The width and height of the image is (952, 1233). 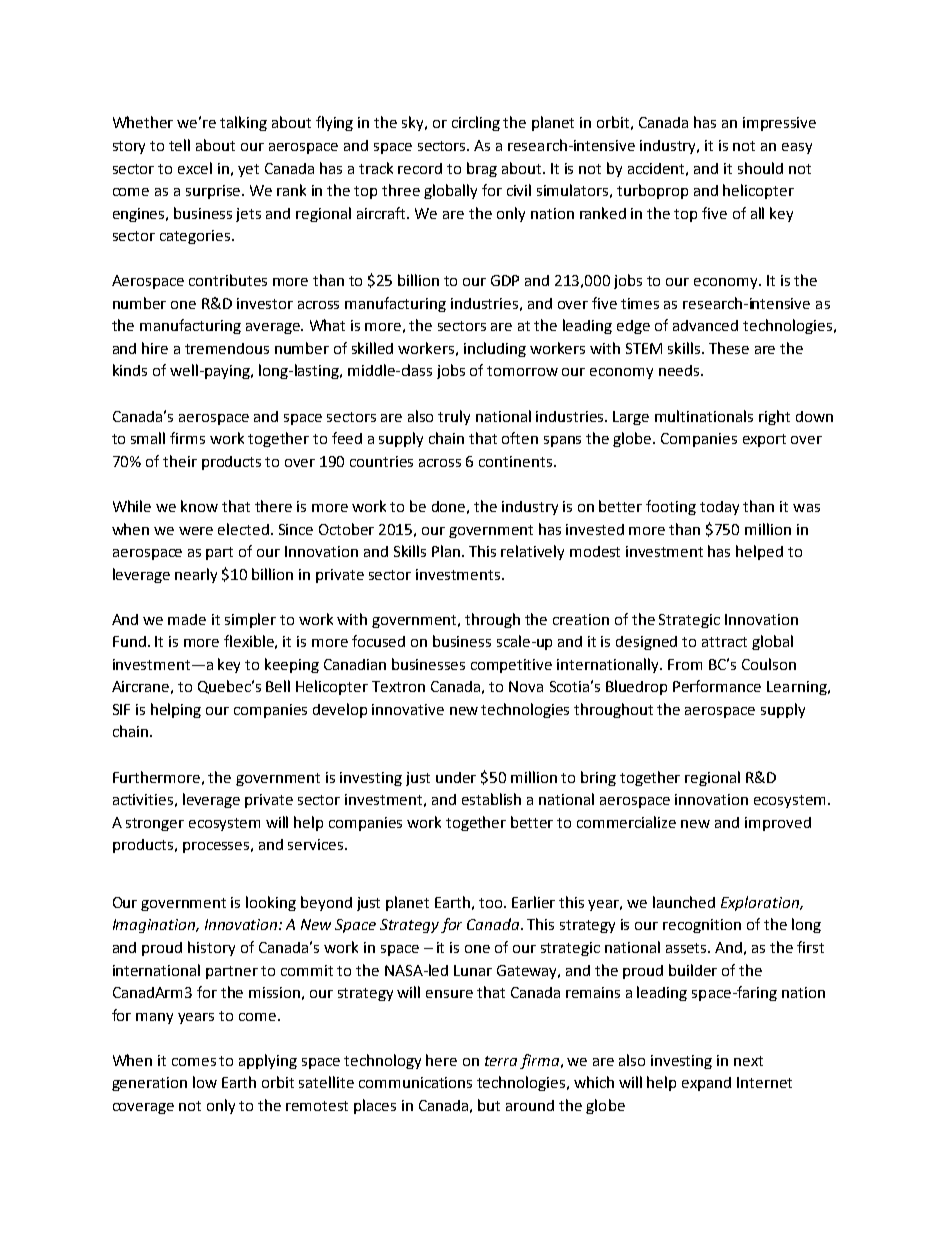 What do you see at coordinates (482, 169) in the image?
I see `brag` at bounding box center [482, 169].
